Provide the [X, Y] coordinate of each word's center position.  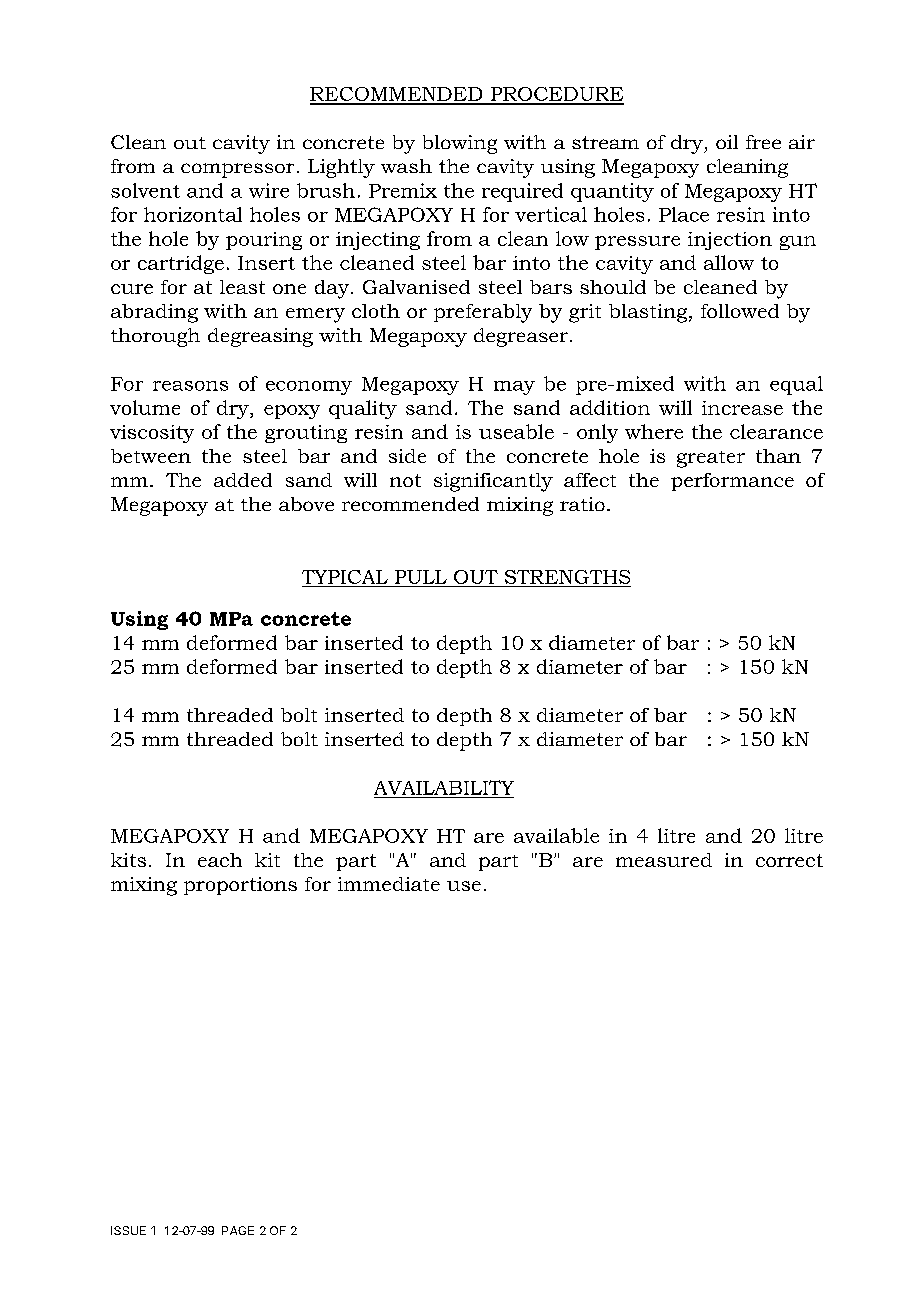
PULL [421, 577]
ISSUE [128, 1230]
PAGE [238, 1230]
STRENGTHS [567, 577]
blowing [460, 144]
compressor [237, 170]
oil [727, 142]
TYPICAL [345, 577]
